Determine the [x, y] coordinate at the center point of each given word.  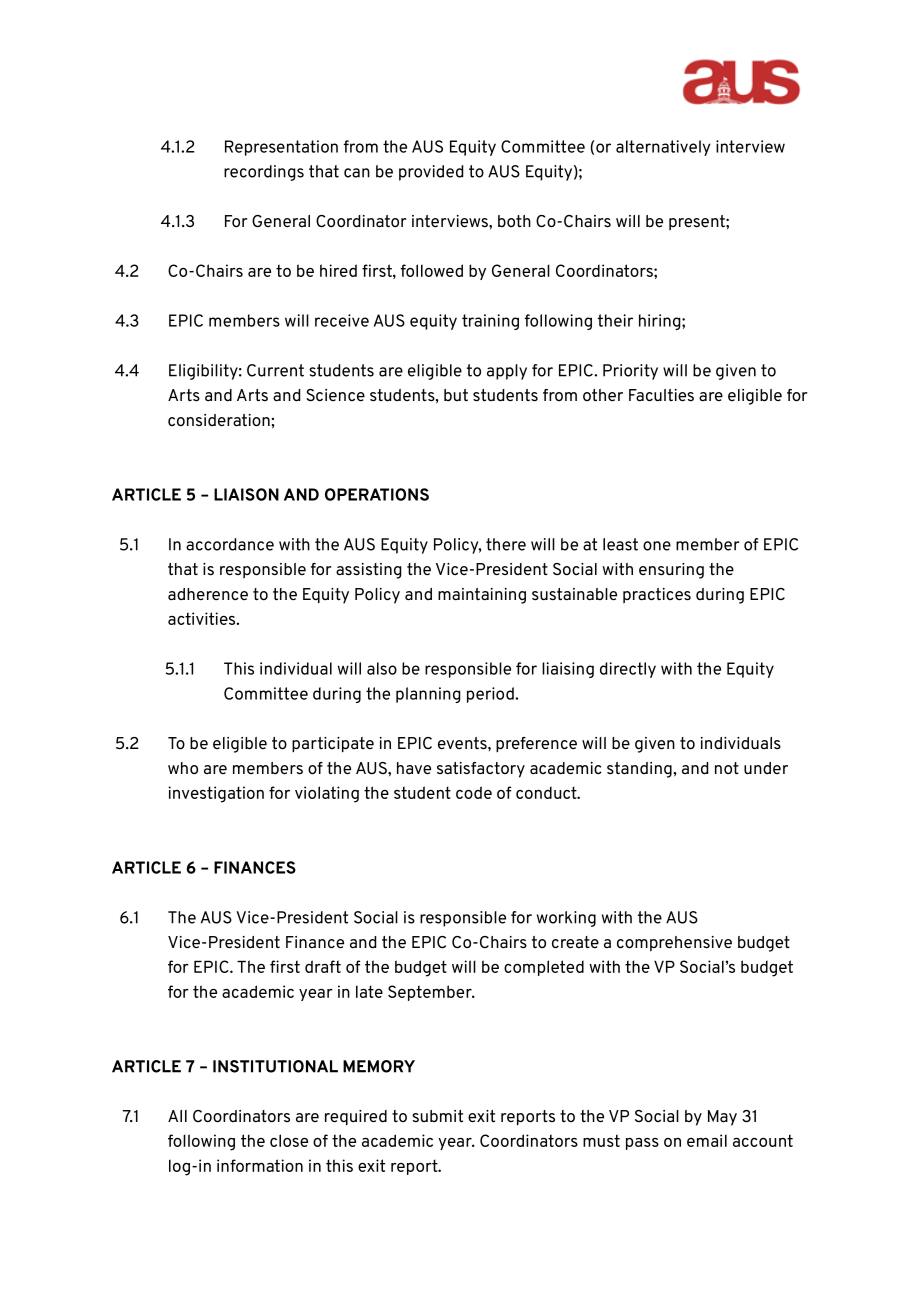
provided [431, 173]
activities [201, 618]
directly [628, 670]
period [491, 695]
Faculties [661, 395]
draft [323, 966]
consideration [219, 420]
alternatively [663, 148]
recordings [264, 173]
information [260, 1165]
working [566, 919]
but [456, 395]
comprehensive [674, 944]
